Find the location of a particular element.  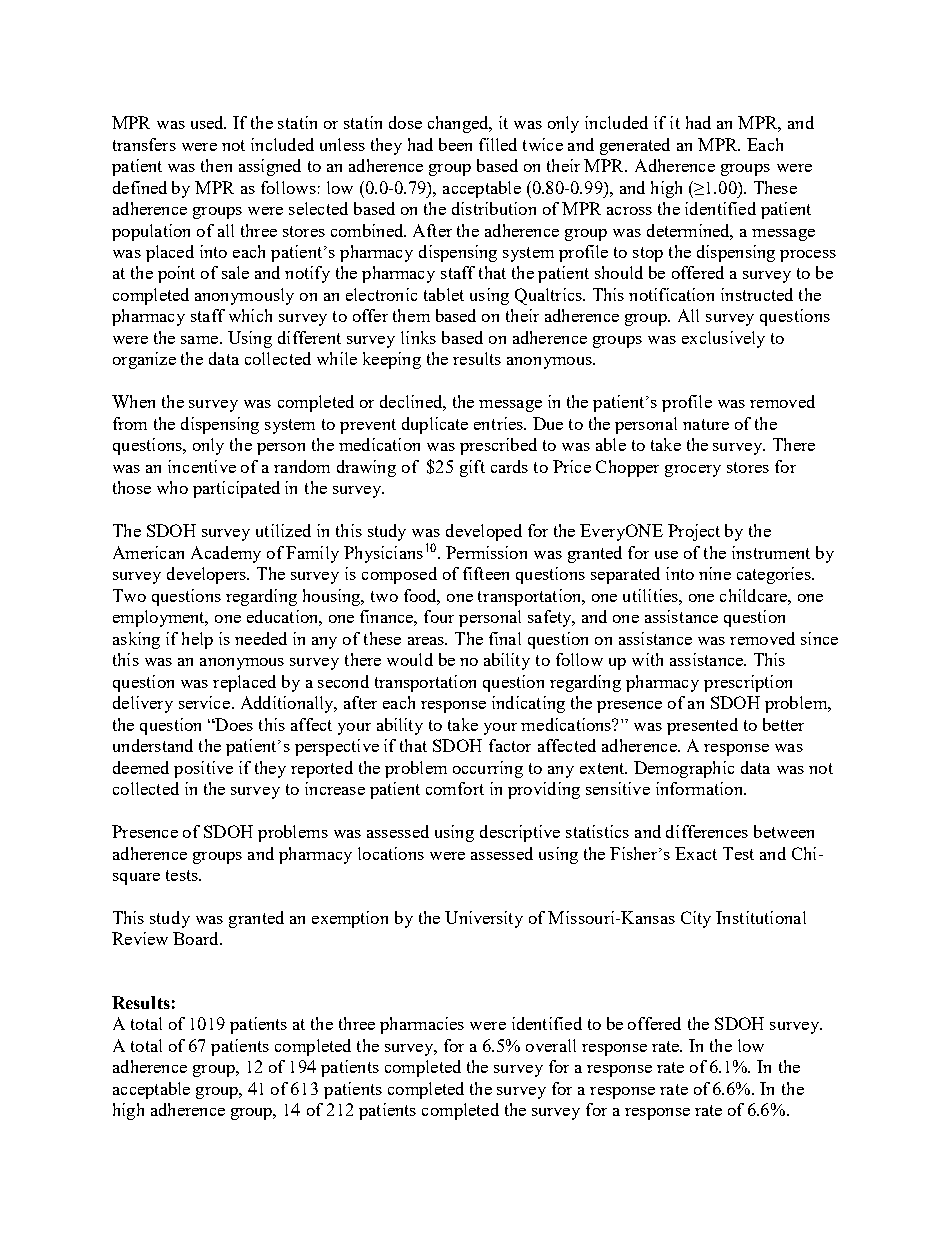

positive is located at coordinates (203, 769).
